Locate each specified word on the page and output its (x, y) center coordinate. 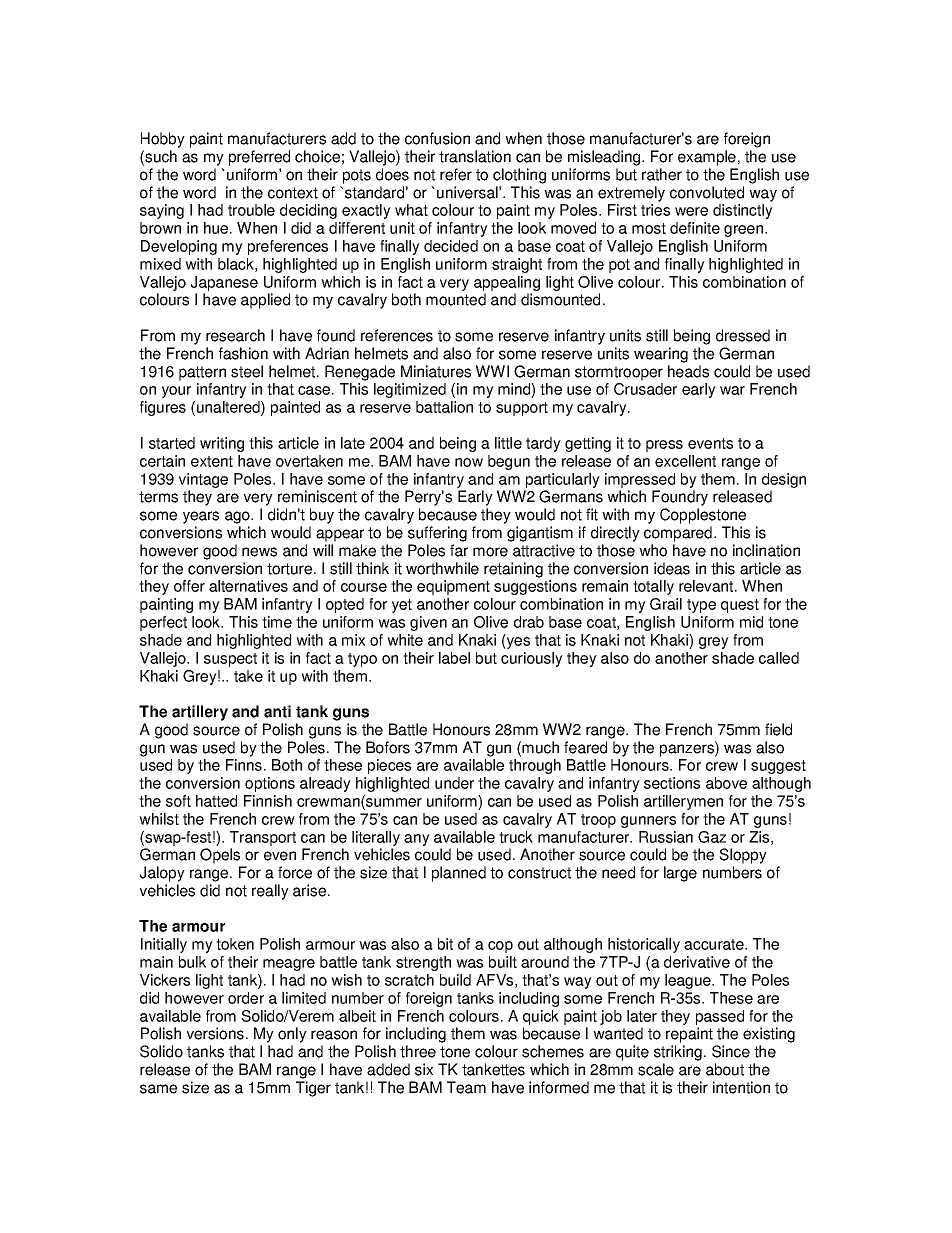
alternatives (248, 586)
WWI (492, 371)
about (725, 1069)
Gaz (712, 837)
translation (475, 156)
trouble (251, 210)
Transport (263, 838)
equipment (453, 587)
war (732, 390)
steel (247, 371)
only (292, 1035)
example (707, 158)
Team (466, 1087)
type (701, 606)
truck (516, 837)
